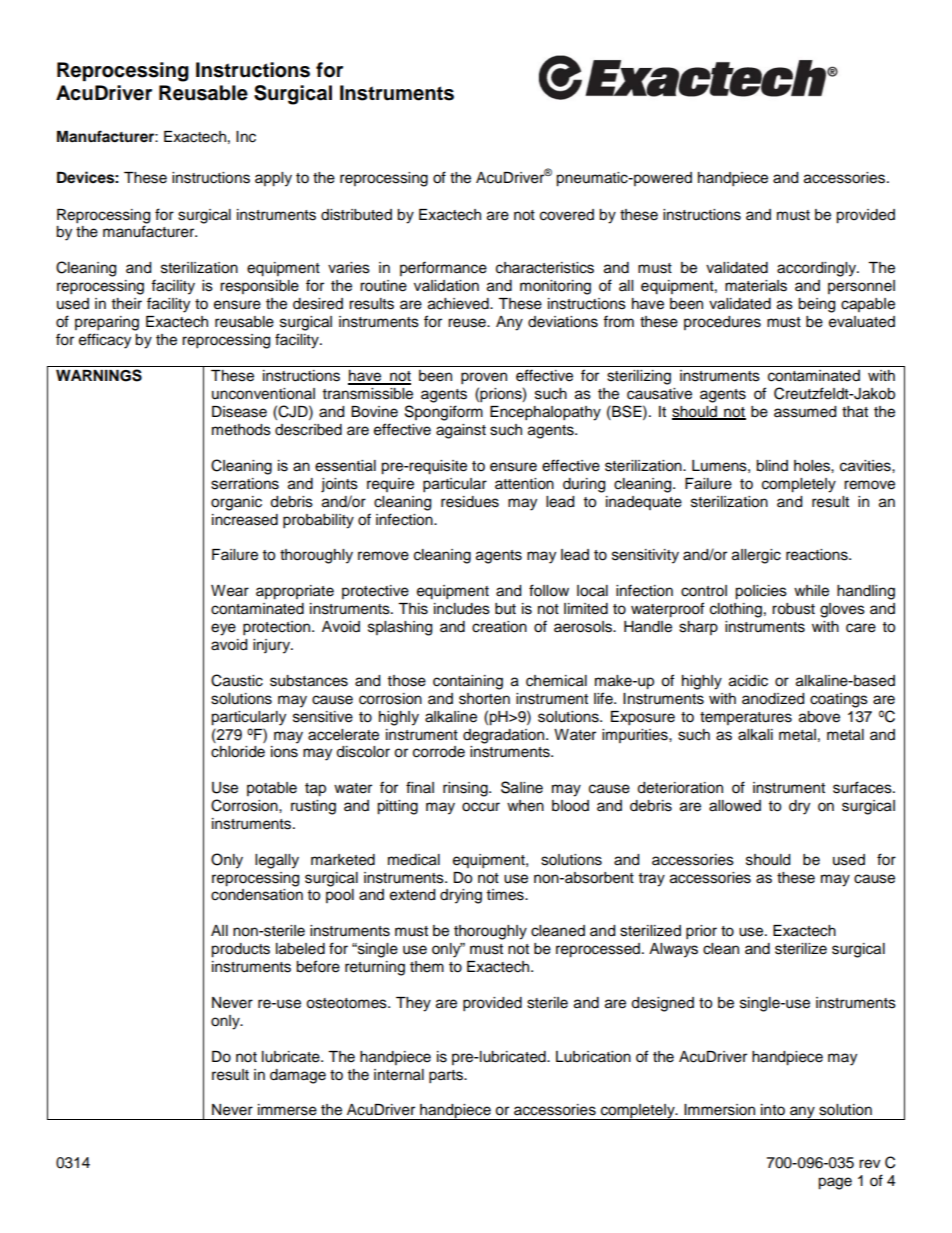 This document has width=952, height=1233. Describe the element at coordinates (567, 215) in the document. I see `covered` at that location.
